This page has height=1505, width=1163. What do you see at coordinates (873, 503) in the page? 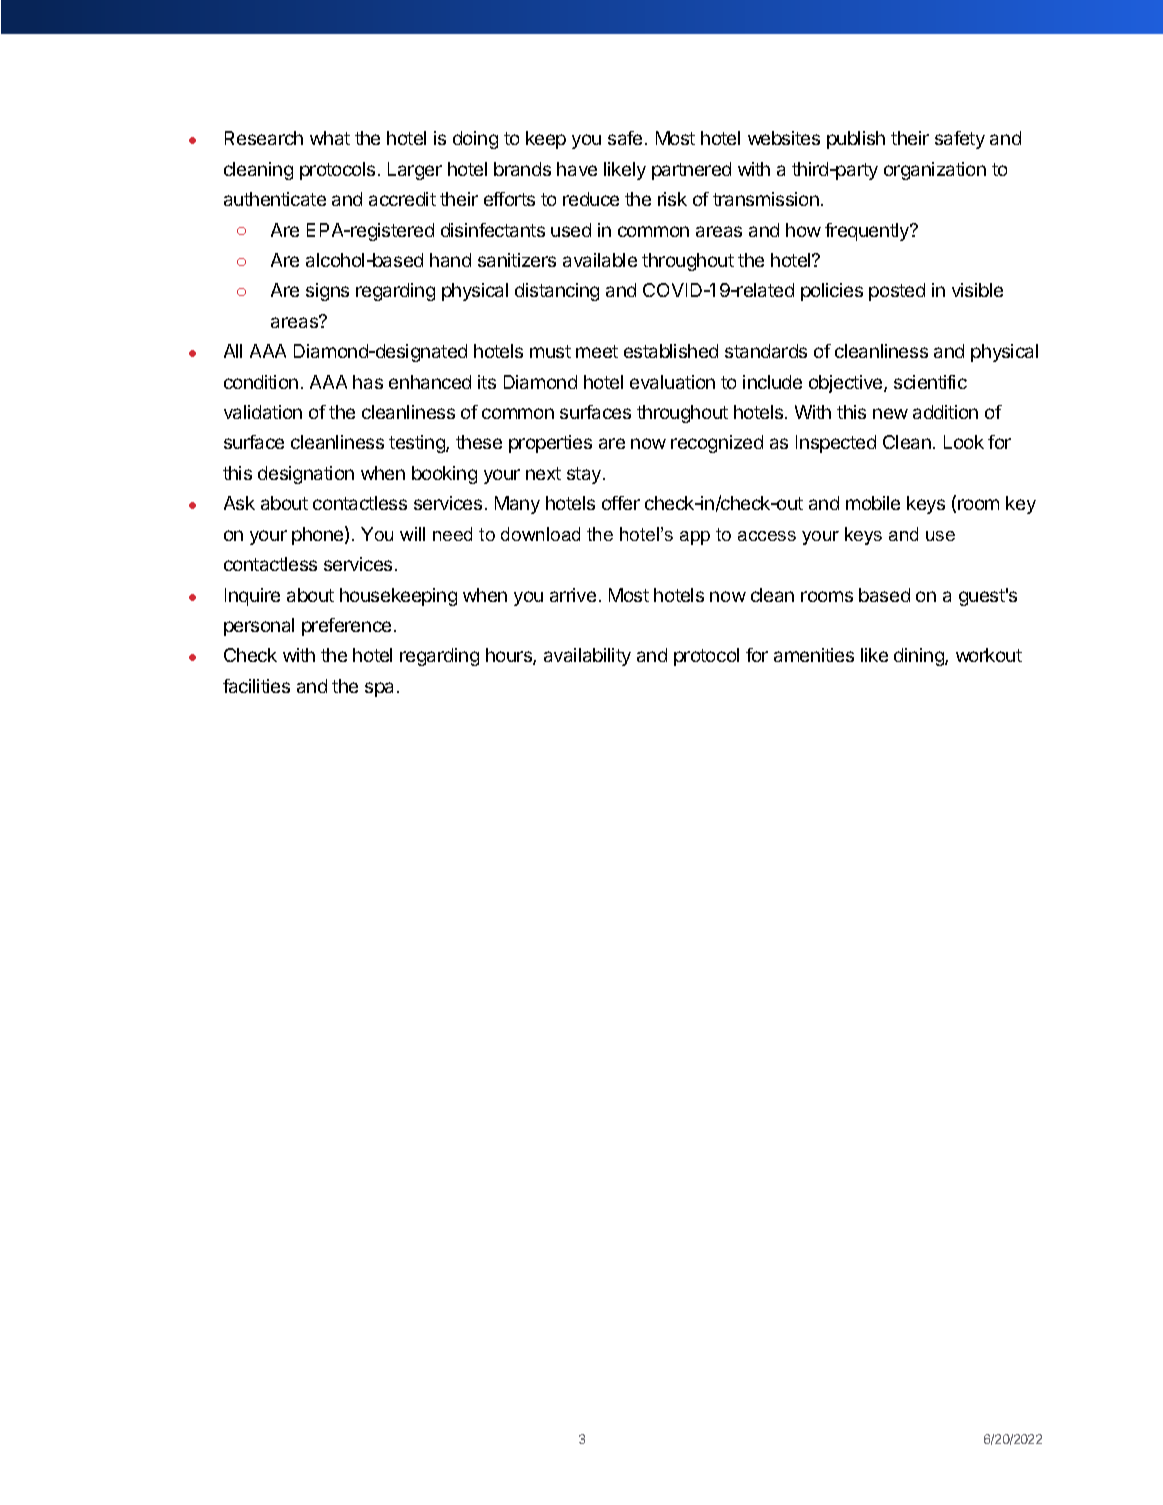
I see `mobile` at bounding box center [873, 503].
